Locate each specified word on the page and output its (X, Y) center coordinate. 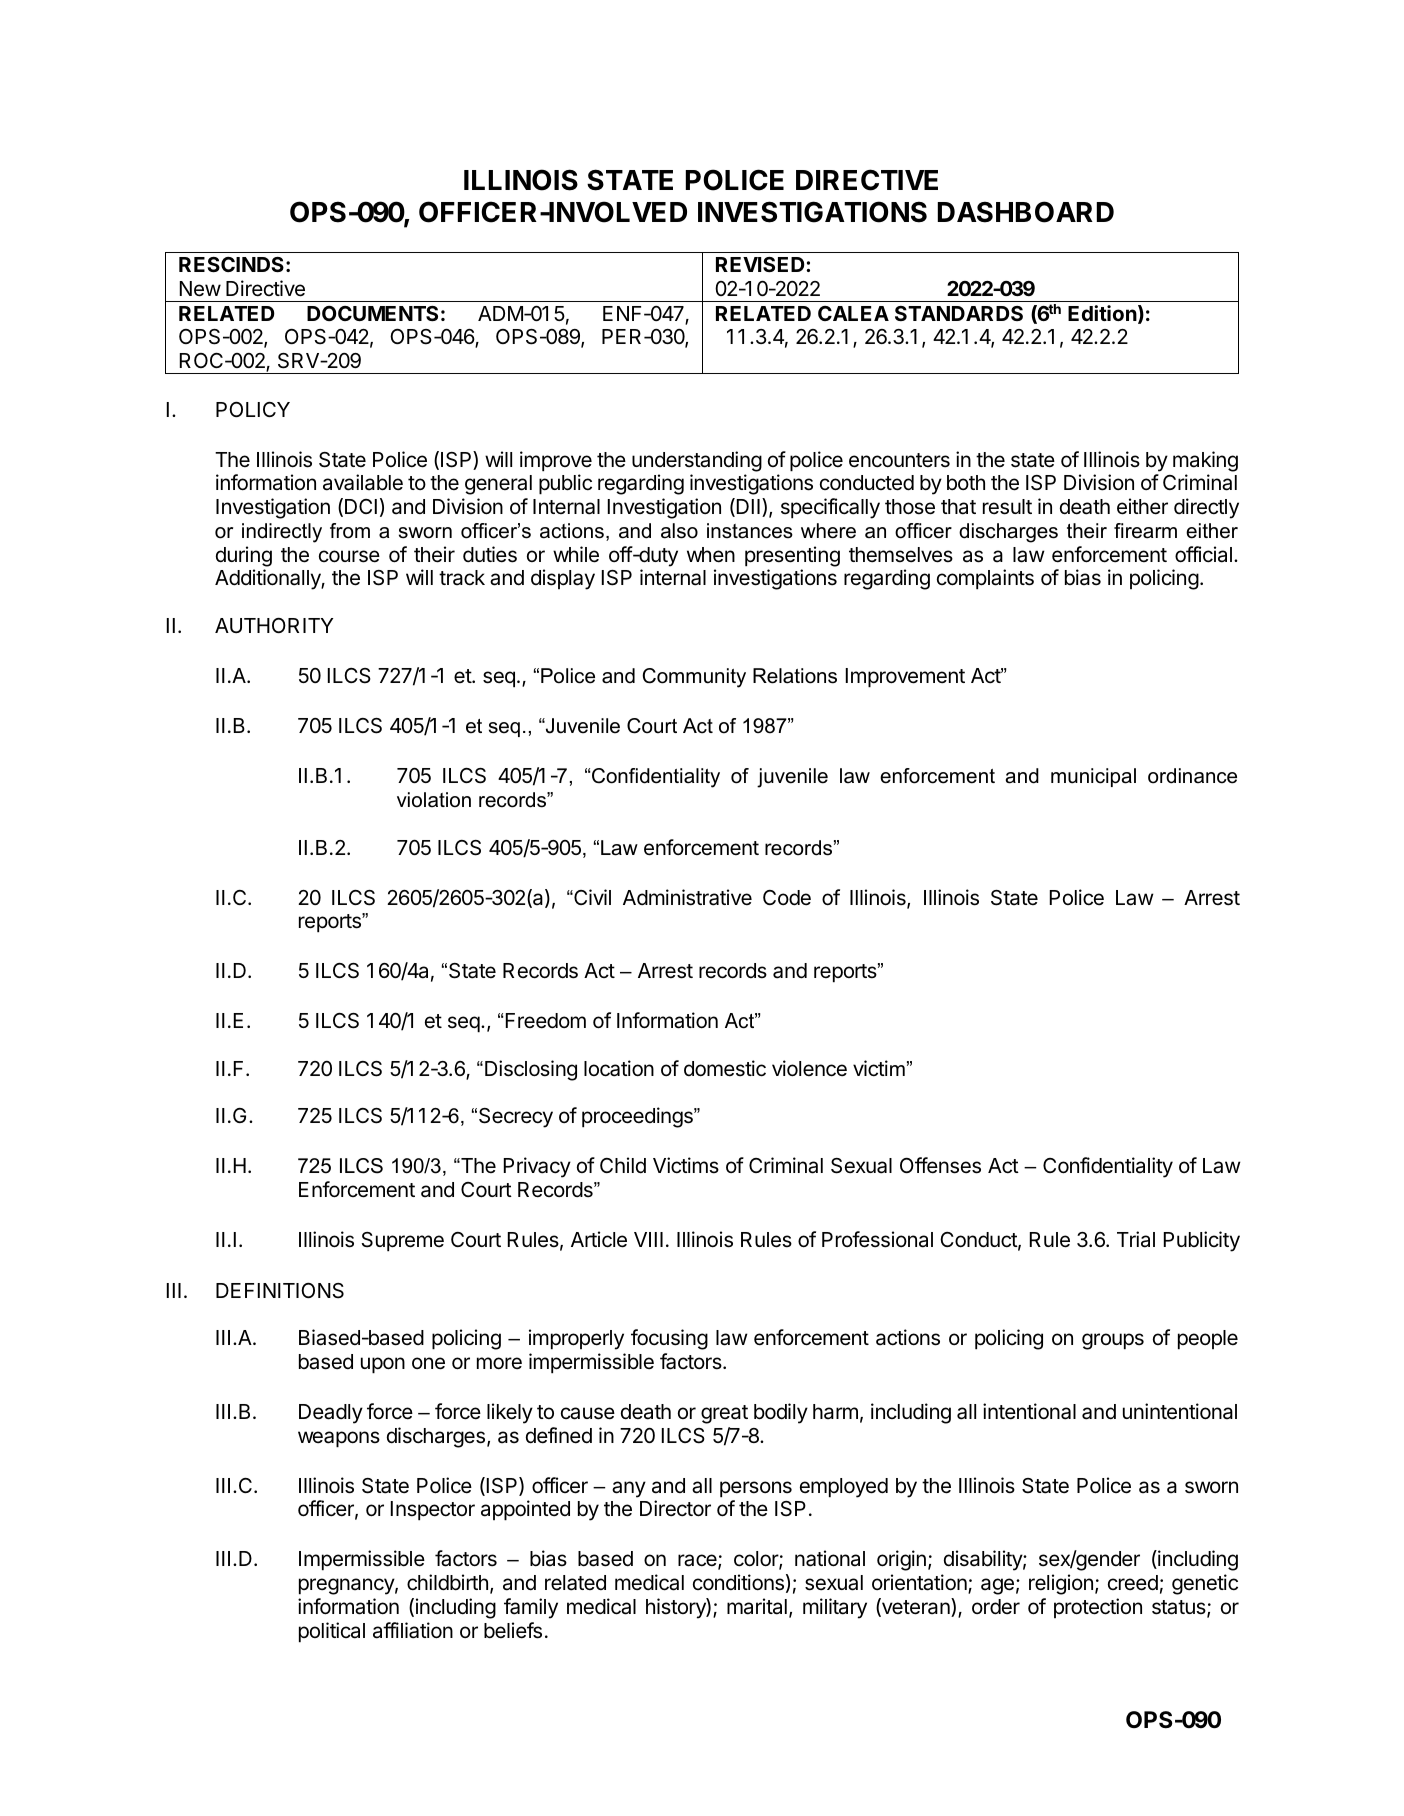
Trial (1136, 1239)
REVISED (761, 264)
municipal (1093, 777)
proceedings (638, 1117)
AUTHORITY (274, 626)
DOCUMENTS (372, 313)
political (332, 1632)
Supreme (403, 1242)
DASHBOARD (1026, 212)
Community (694, 678)
